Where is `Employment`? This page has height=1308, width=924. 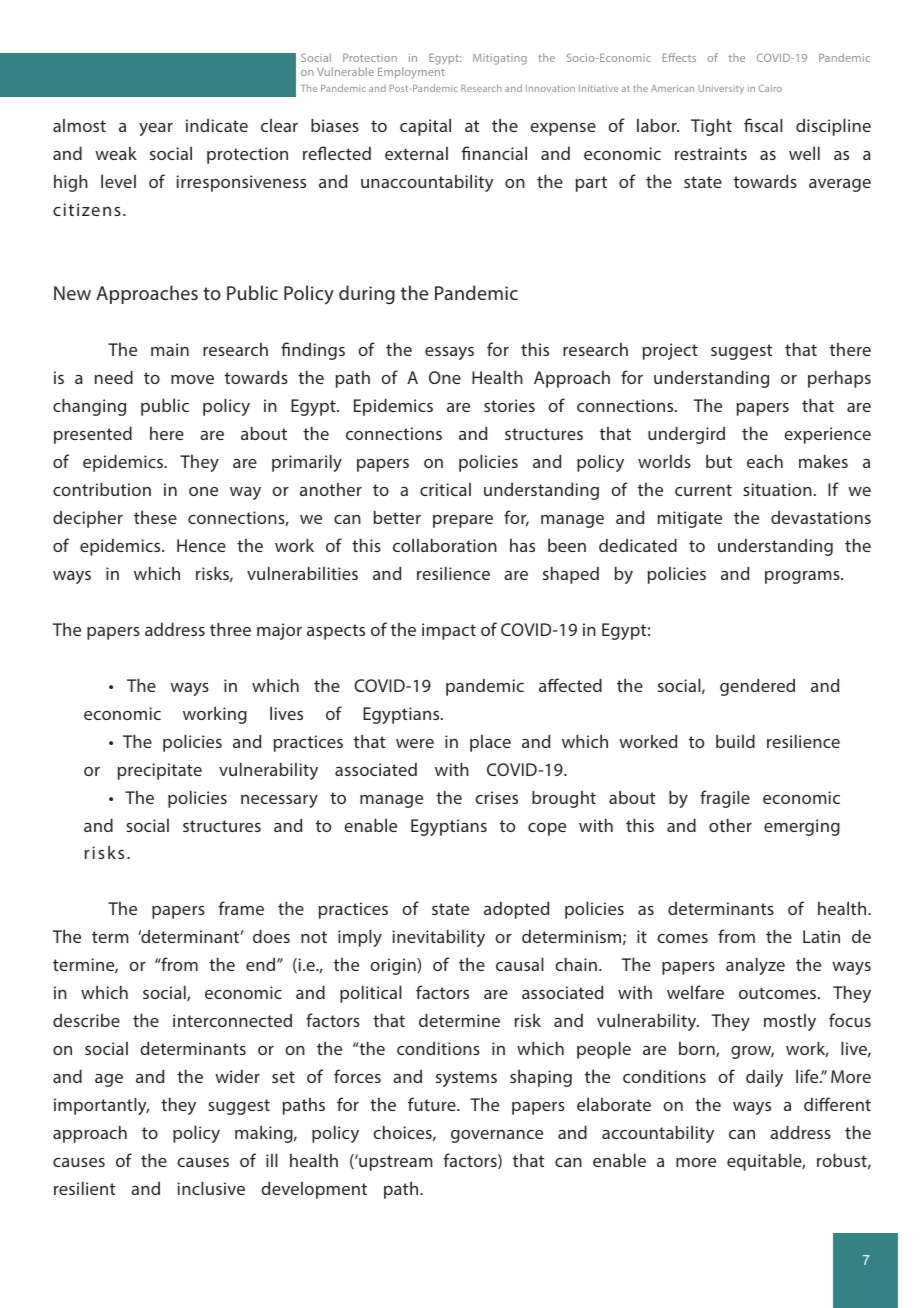 Employment is located at coordinates (411, 73).
